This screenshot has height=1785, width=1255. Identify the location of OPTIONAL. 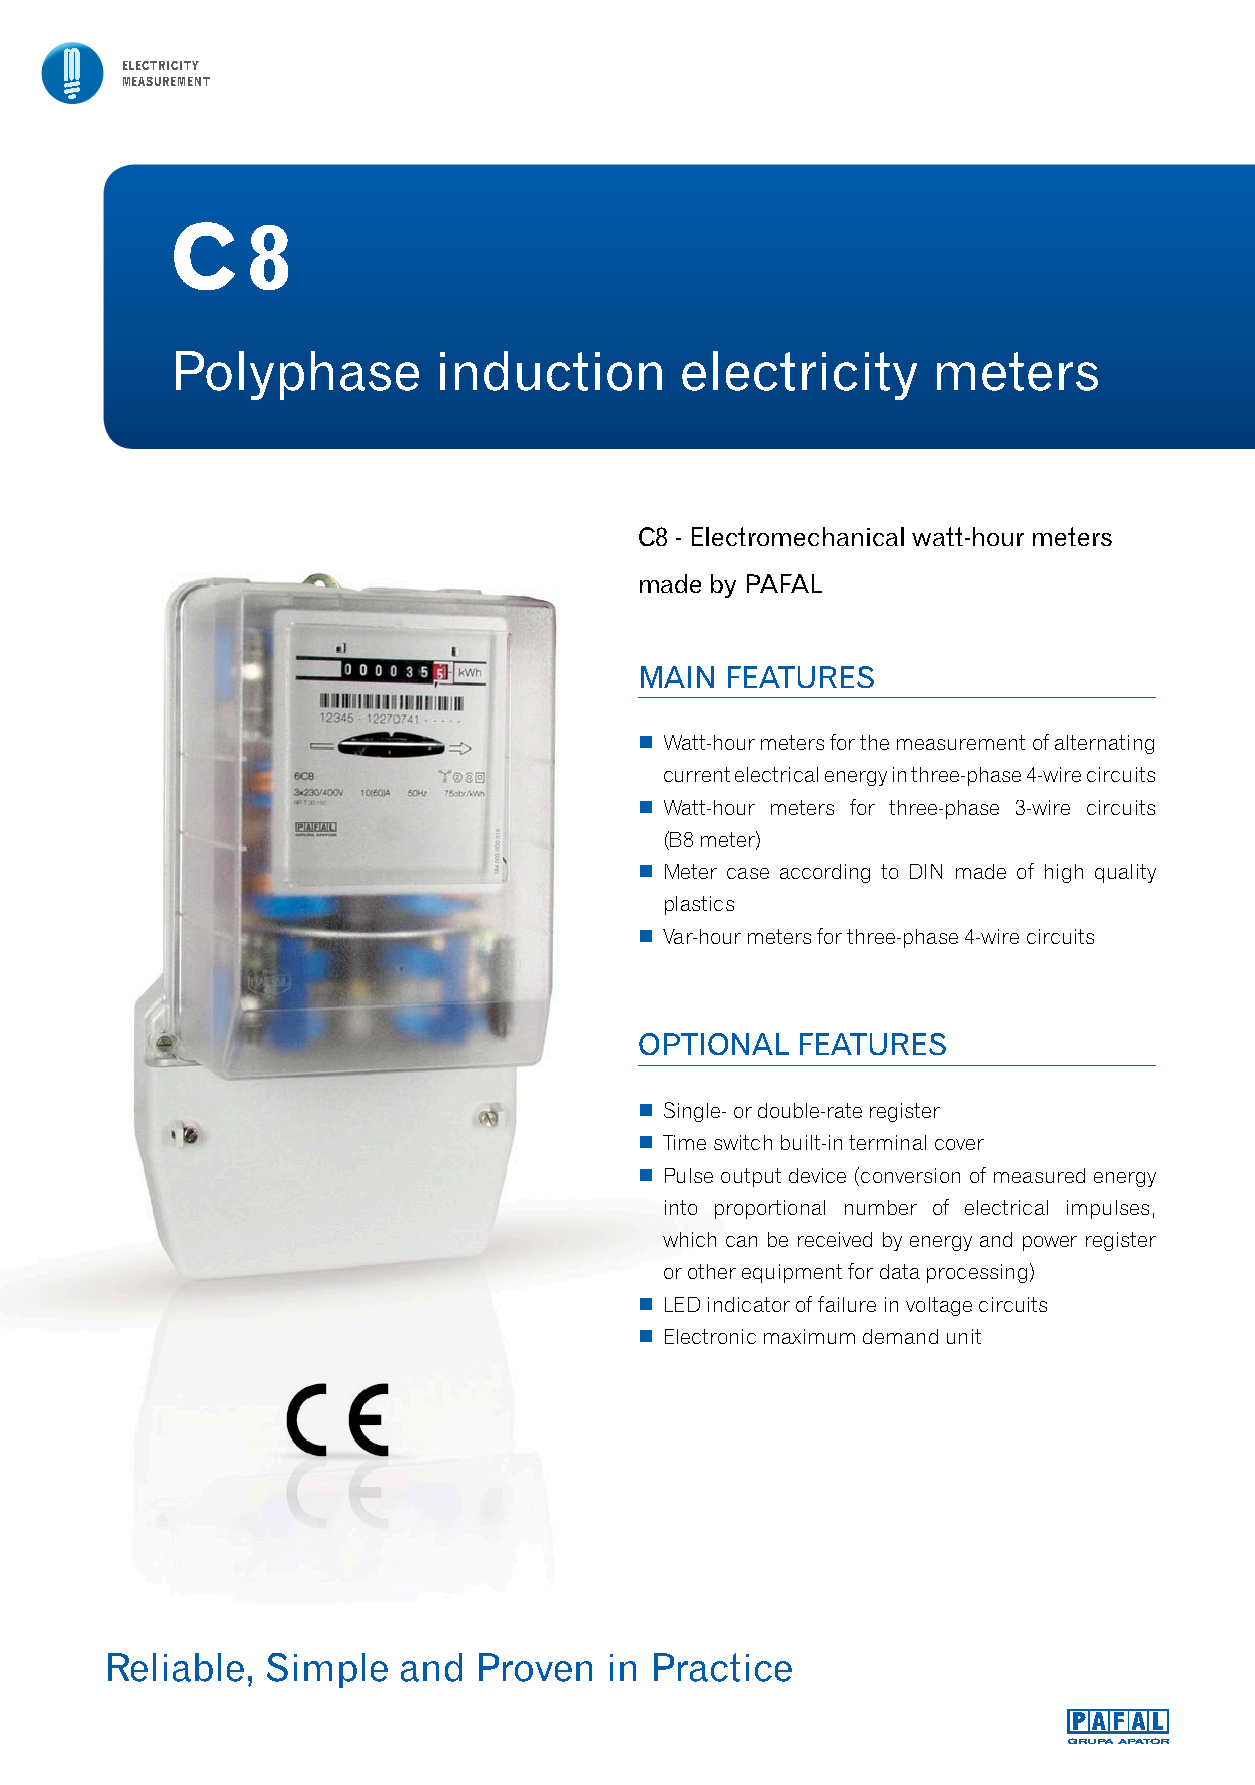
(714, 1044).
